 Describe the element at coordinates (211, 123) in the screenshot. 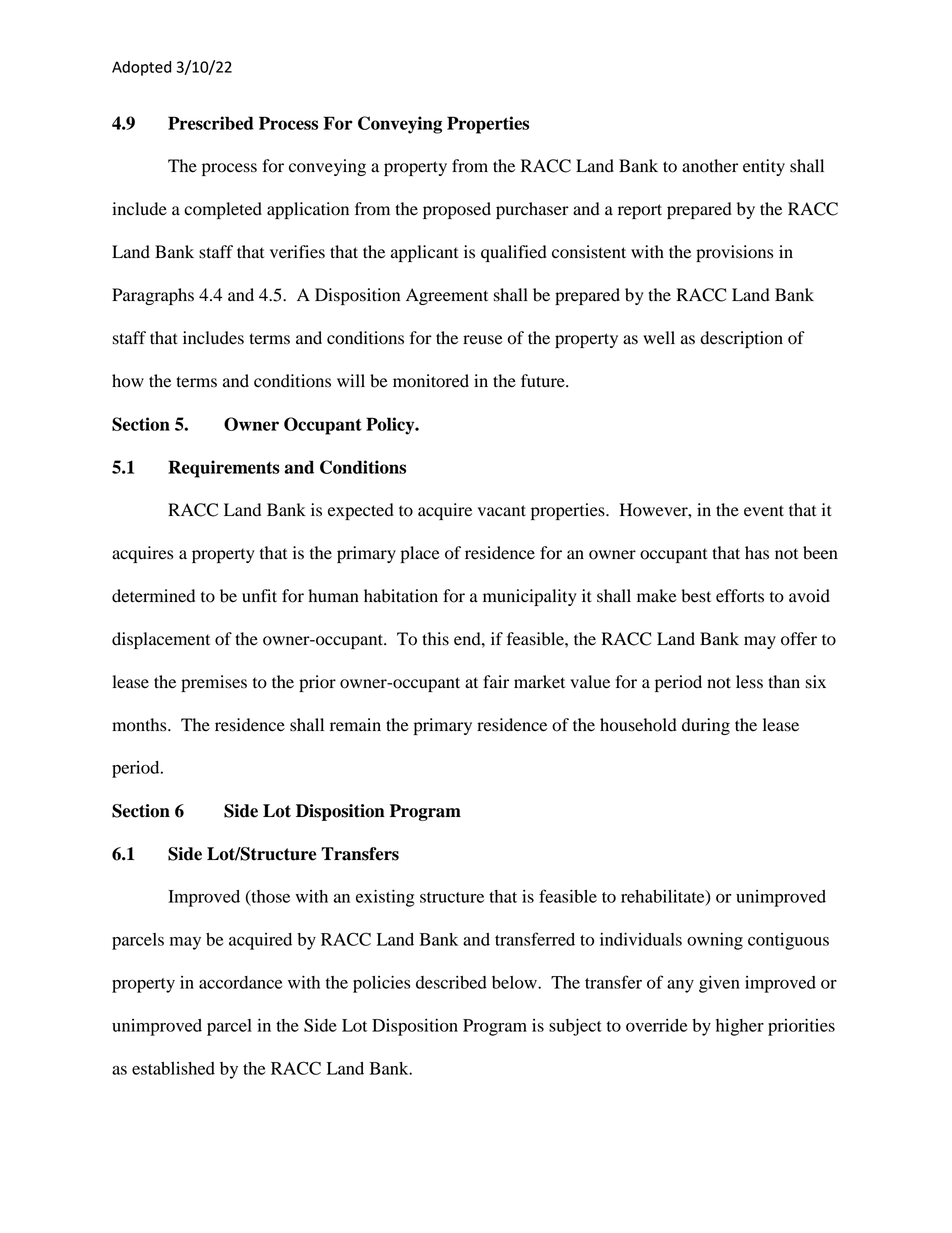

I see `Prescribed` at that location.
